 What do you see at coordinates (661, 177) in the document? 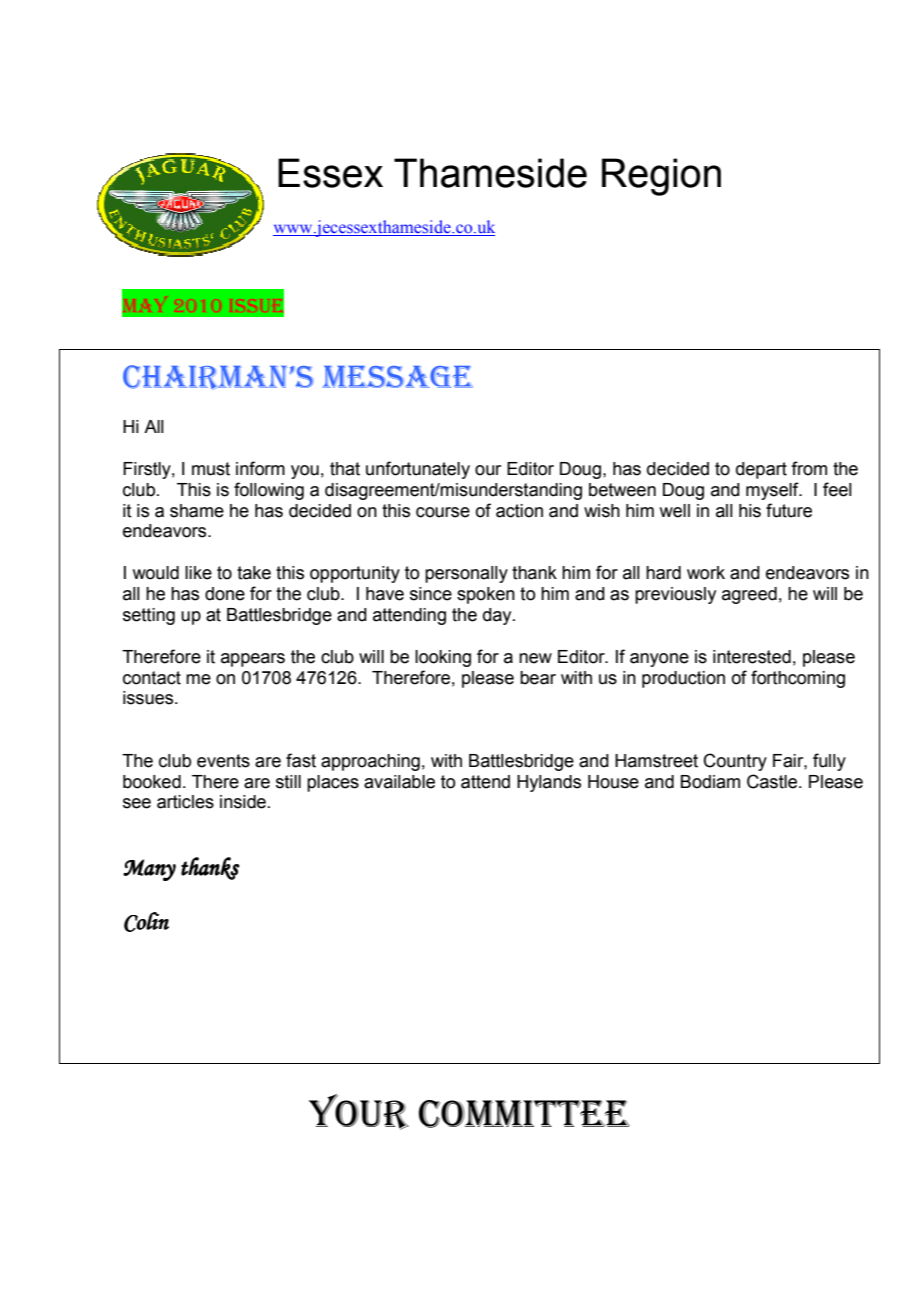
I see `Region` at bounding box center [661, 177].
